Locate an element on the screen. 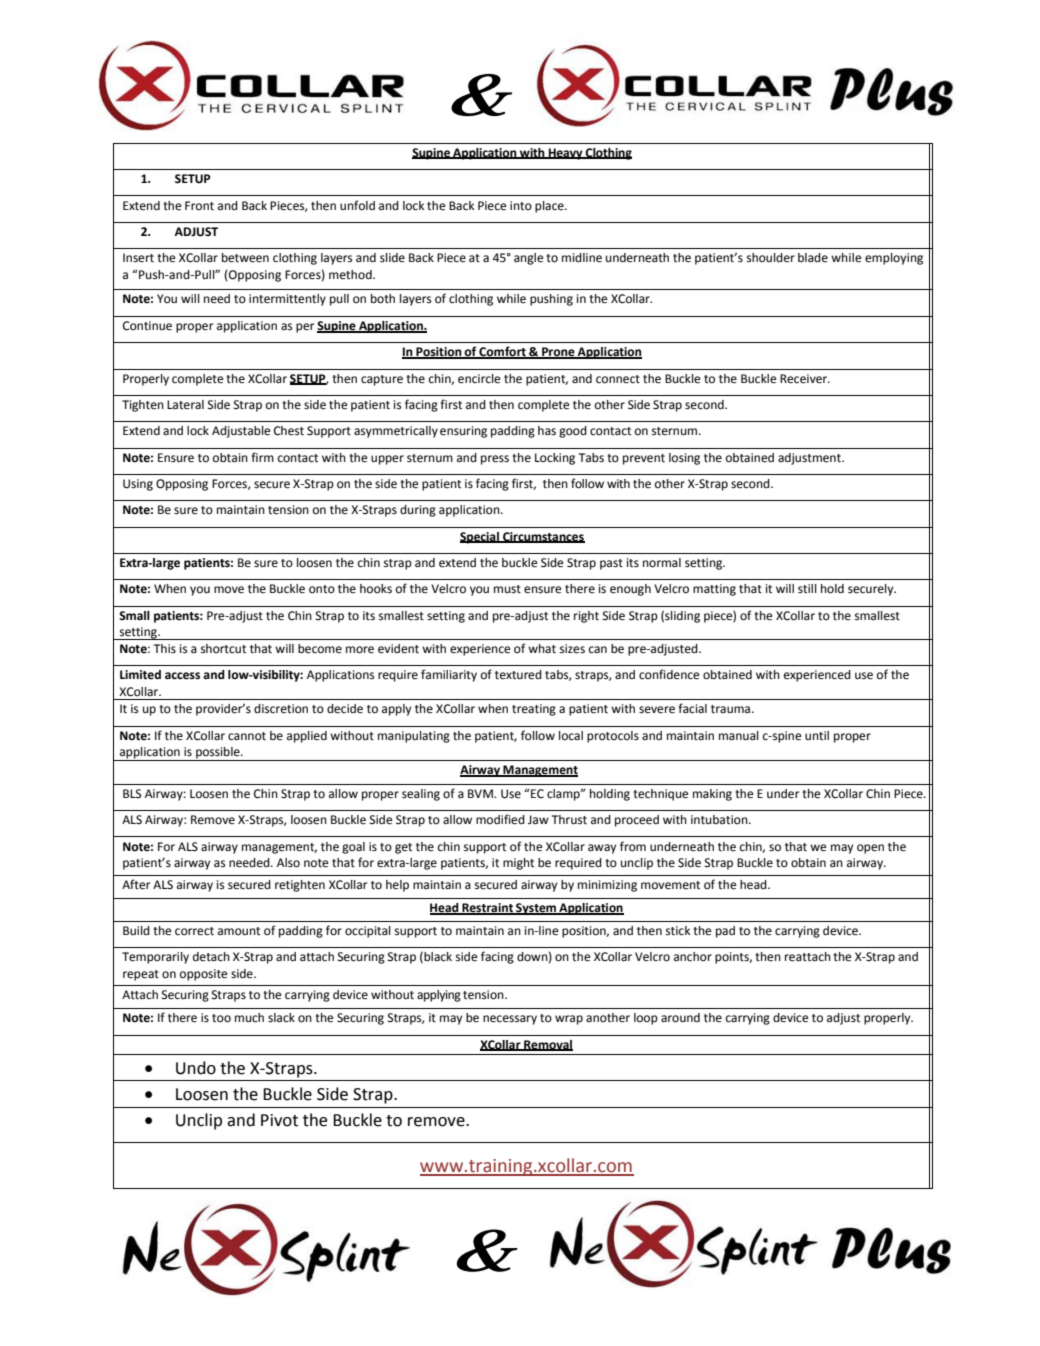  Lateral is located at coordinates (185, 404).
